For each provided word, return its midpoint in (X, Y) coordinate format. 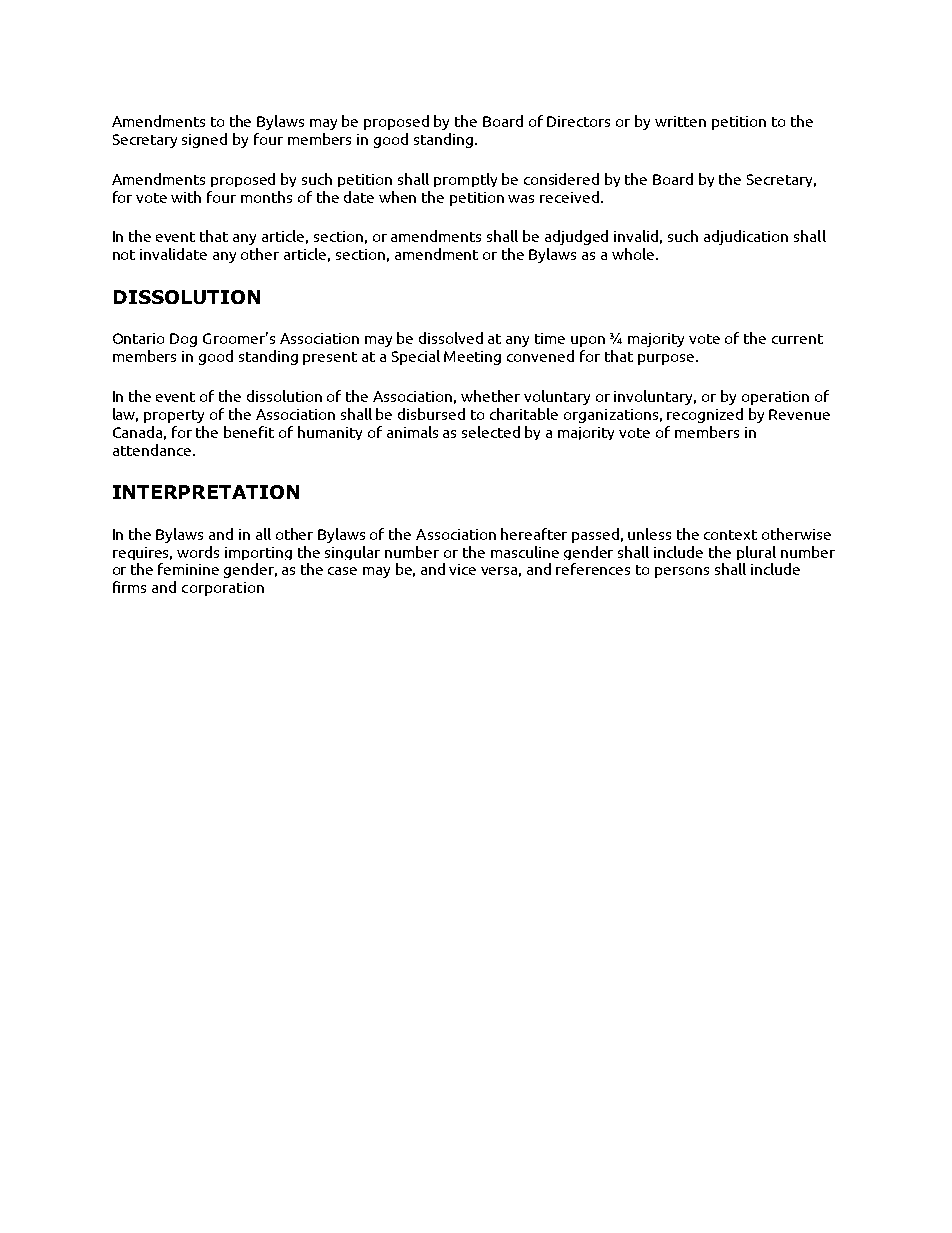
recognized (705, 415)
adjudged (576, 237)
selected (491, 432)
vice (462, 569)
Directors (578, 121)
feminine (188, 569)
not (124, 255)
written (680, 121)
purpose (667, 359)
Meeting (472, 358)
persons (682, 572)
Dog (183, 340)
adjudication (746, 237)
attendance (153, 450)
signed (204, 140)
